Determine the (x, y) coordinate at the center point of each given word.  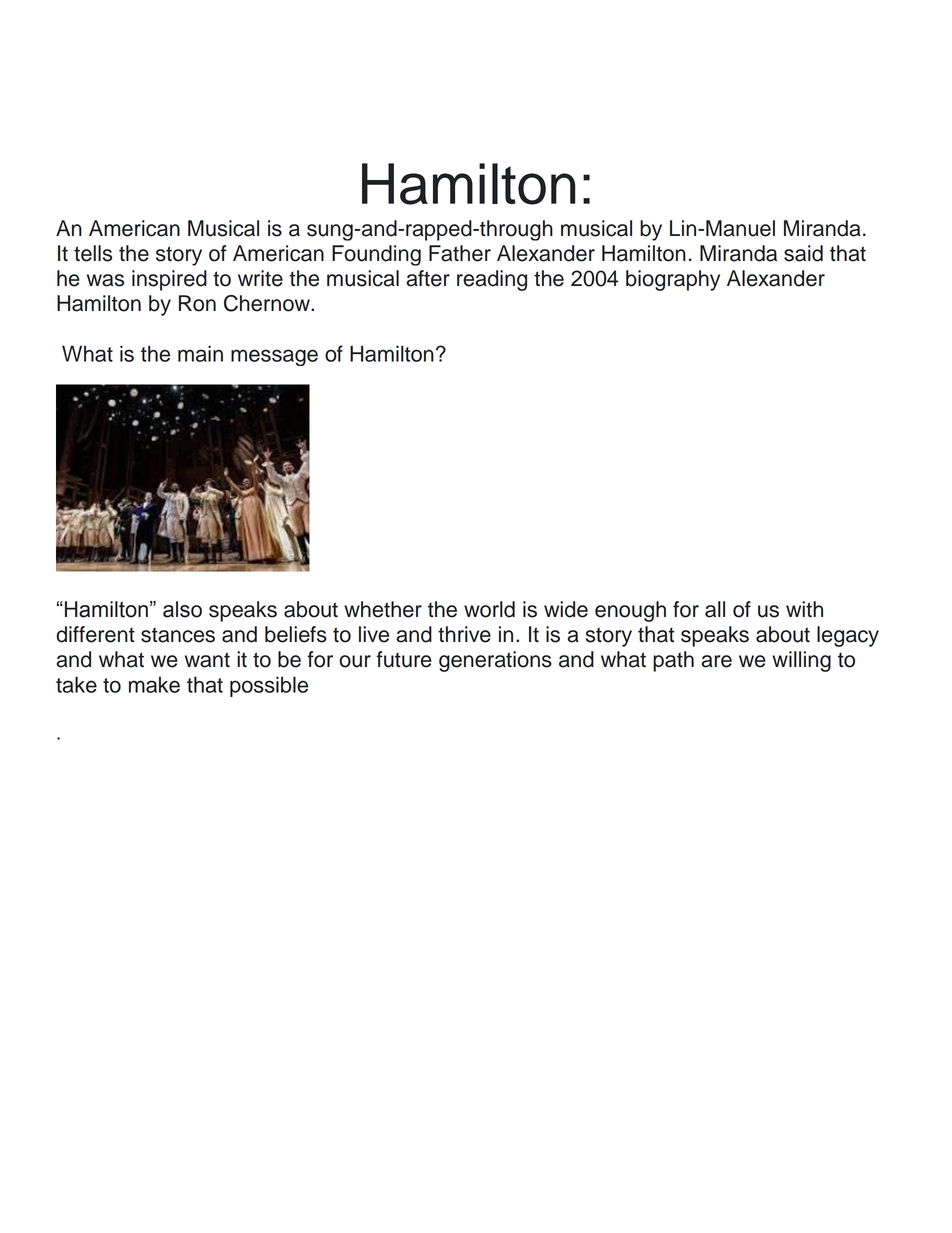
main (200, 353)
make (154, 684)
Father (460, 253)
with (804, 609)
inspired (169, 280)
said (803, 253)
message (274, 357)
